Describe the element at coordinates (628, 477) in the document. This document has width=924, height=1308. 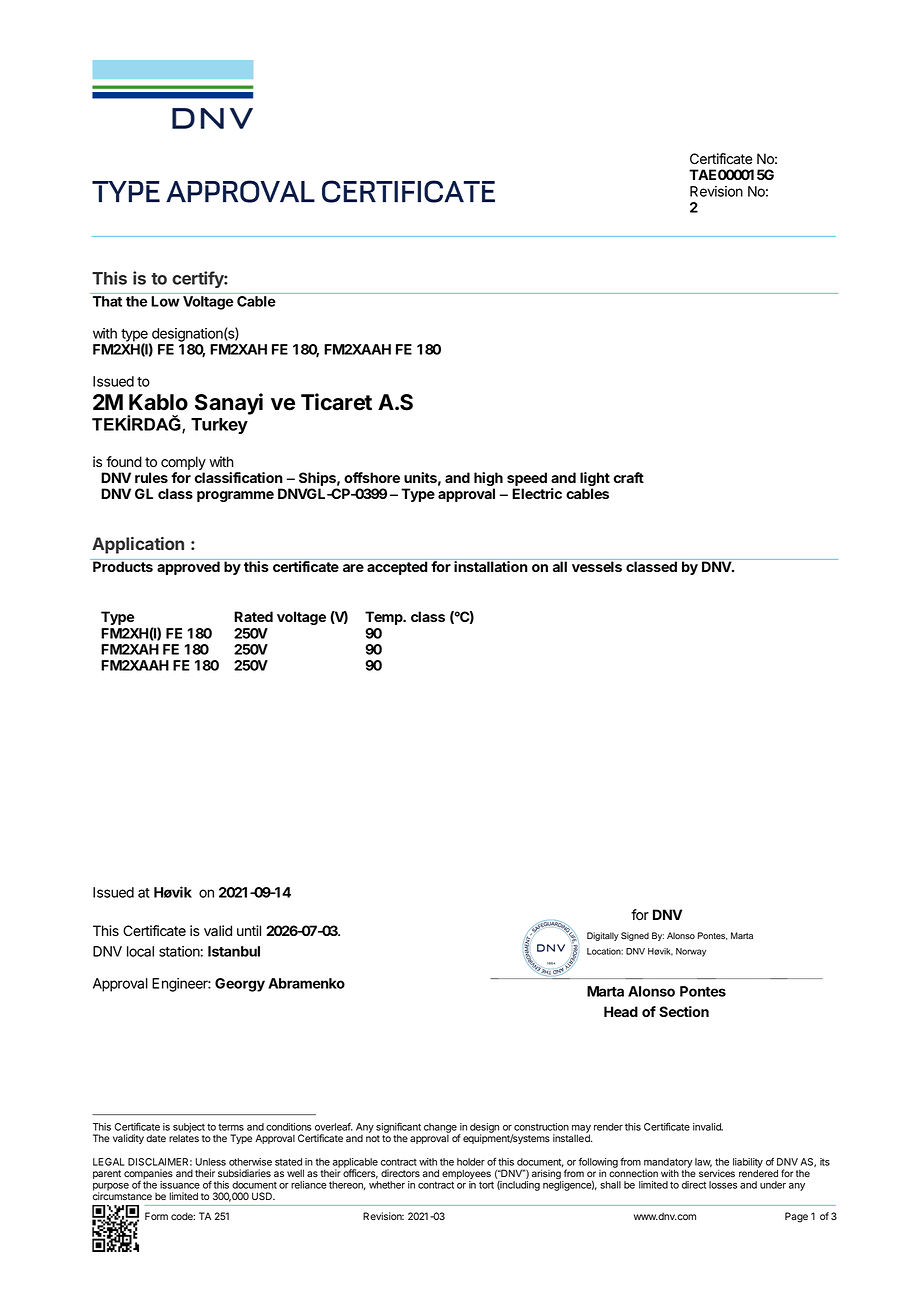
I see `craft` at that location.
